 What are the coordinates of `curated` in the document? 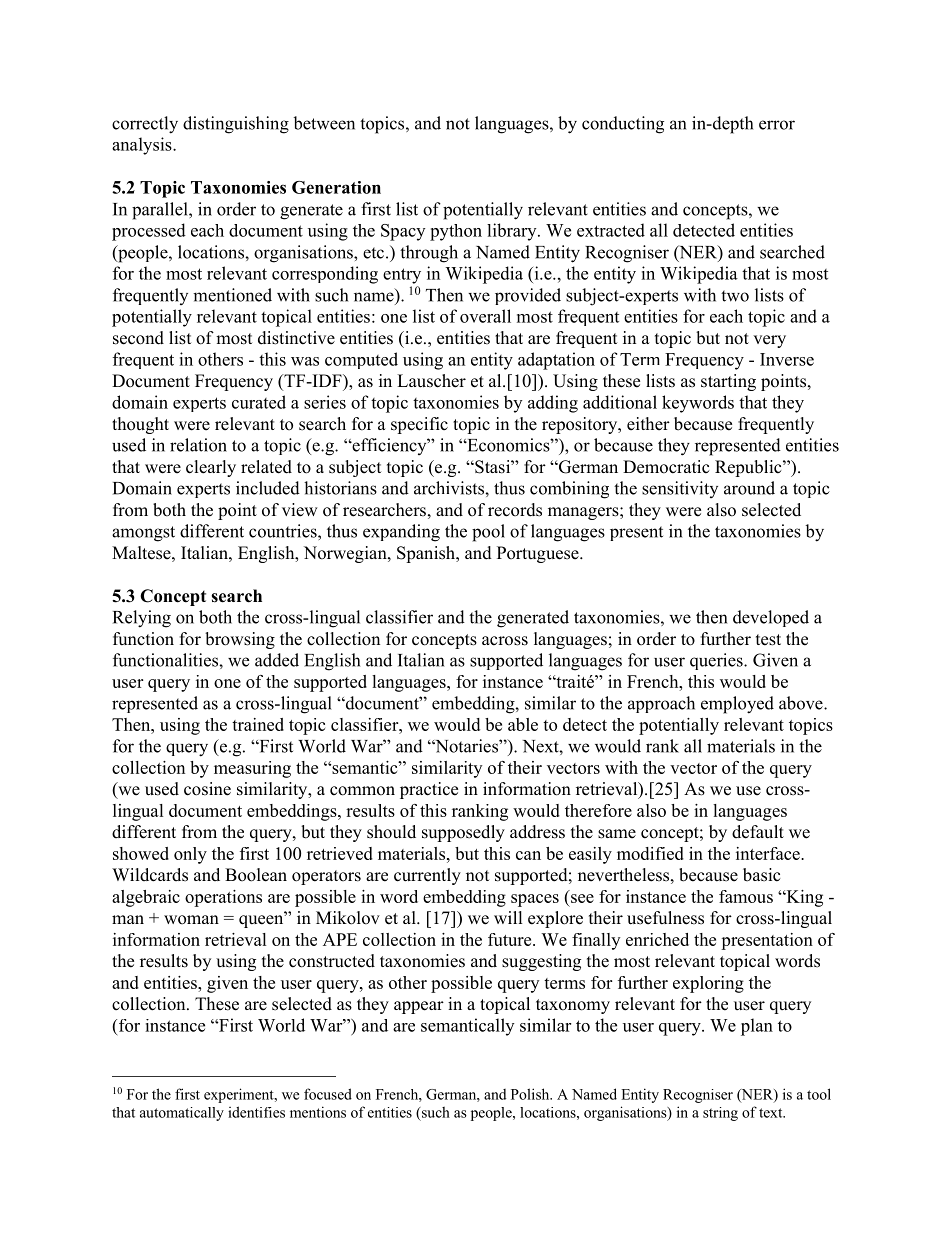 It's located at (259, 402).
